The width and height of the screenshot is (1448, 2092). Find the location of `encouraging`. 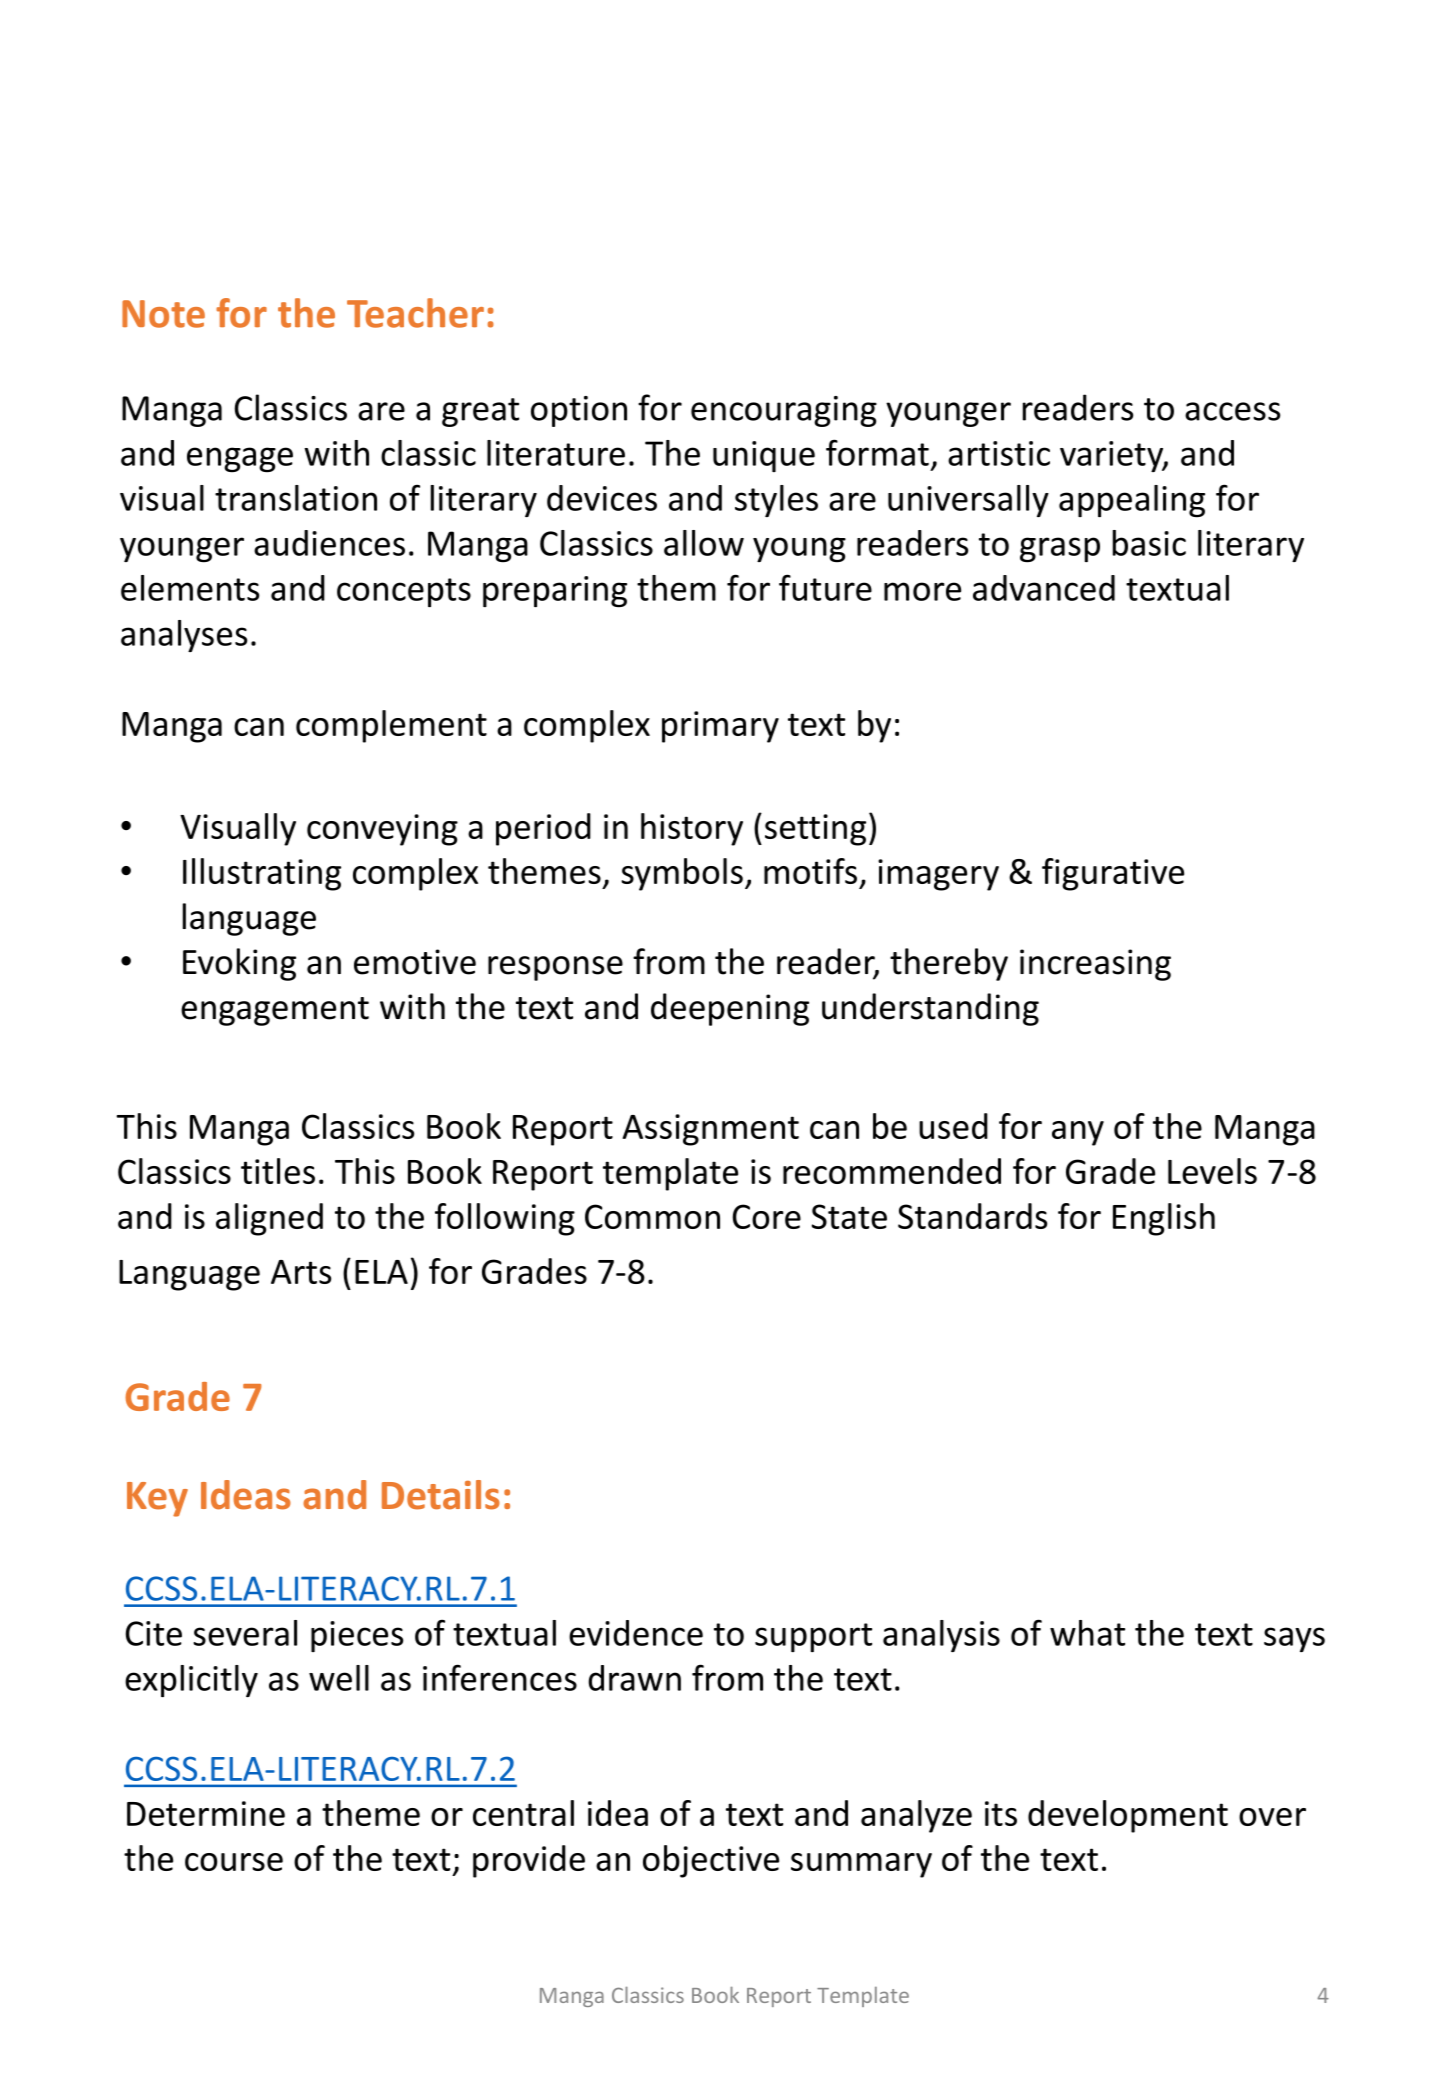

encouraging is located at coordinates (784, 411).
